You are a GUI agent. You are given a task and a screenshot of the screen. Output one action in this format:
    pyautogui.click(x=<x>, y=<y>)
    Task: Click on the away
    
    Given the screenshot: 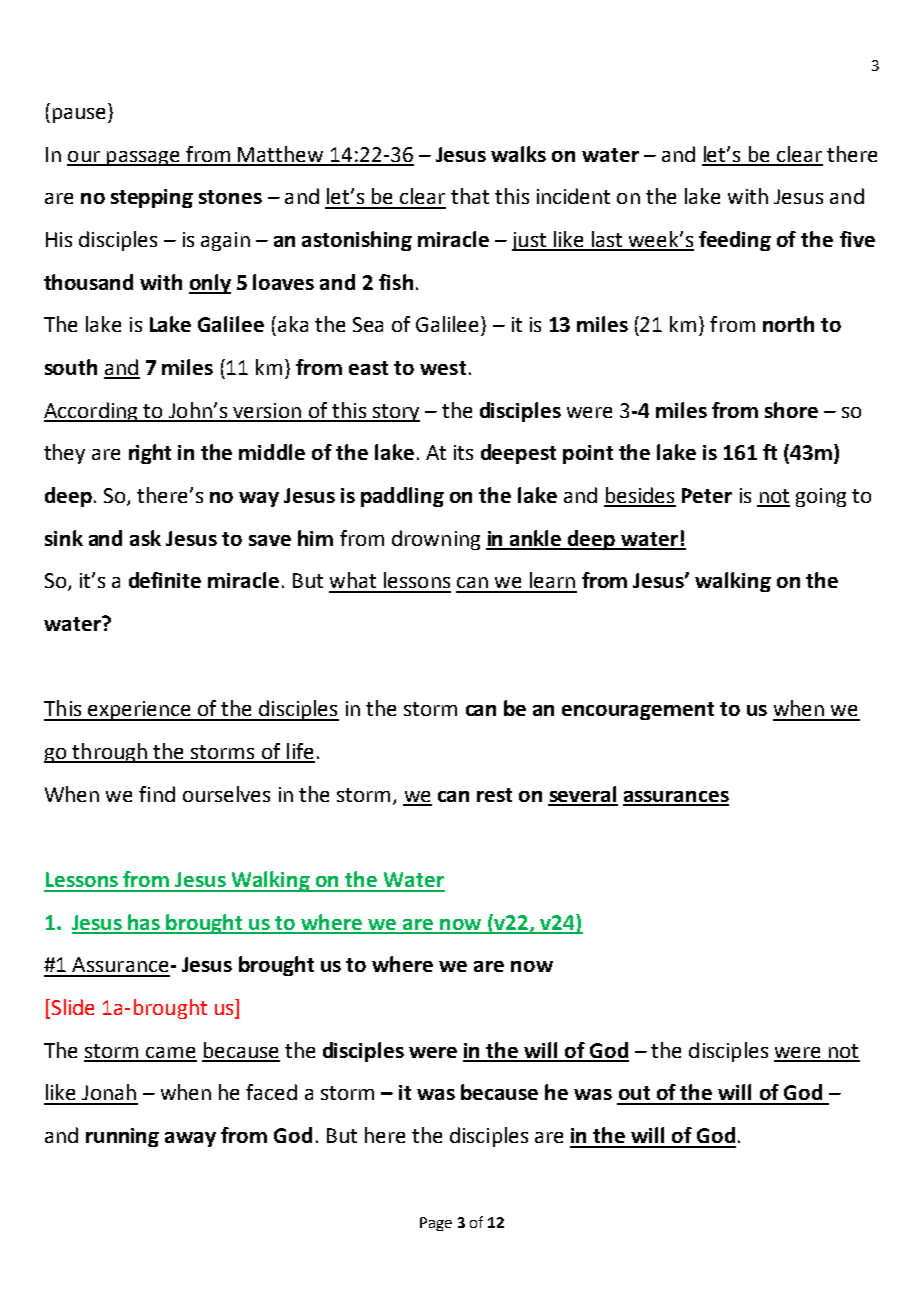 What is the action you would take?
    pyautogui.click(x=190, y=1139)
